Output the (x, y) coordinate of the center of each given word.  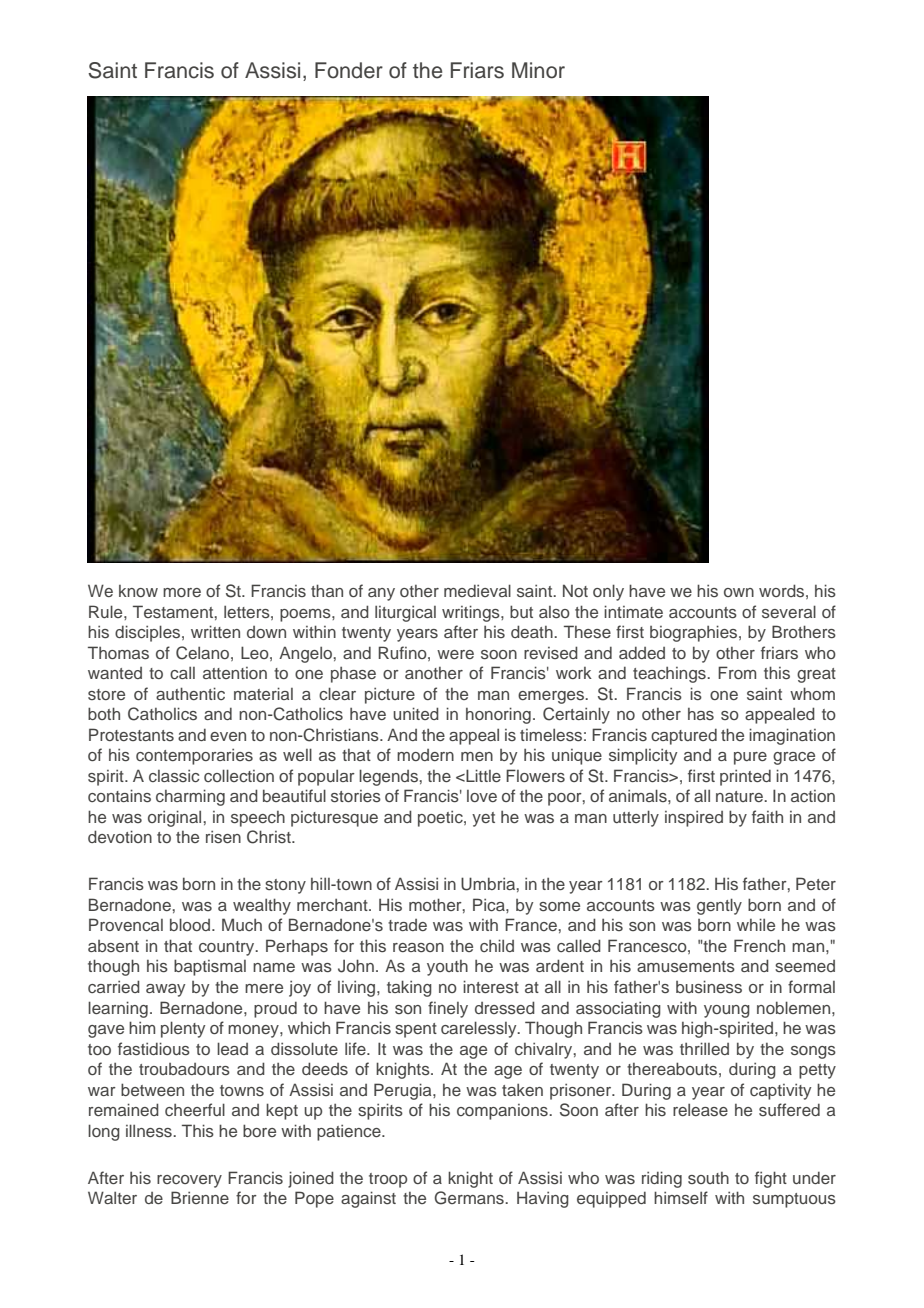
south (708, 1178)
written (215, 631)
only (608, 592)
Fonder (349, 70)
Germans (470, 1198)
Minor (538, 70)
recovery (189, 1181)
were (455, 654)
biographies (695, 633)
